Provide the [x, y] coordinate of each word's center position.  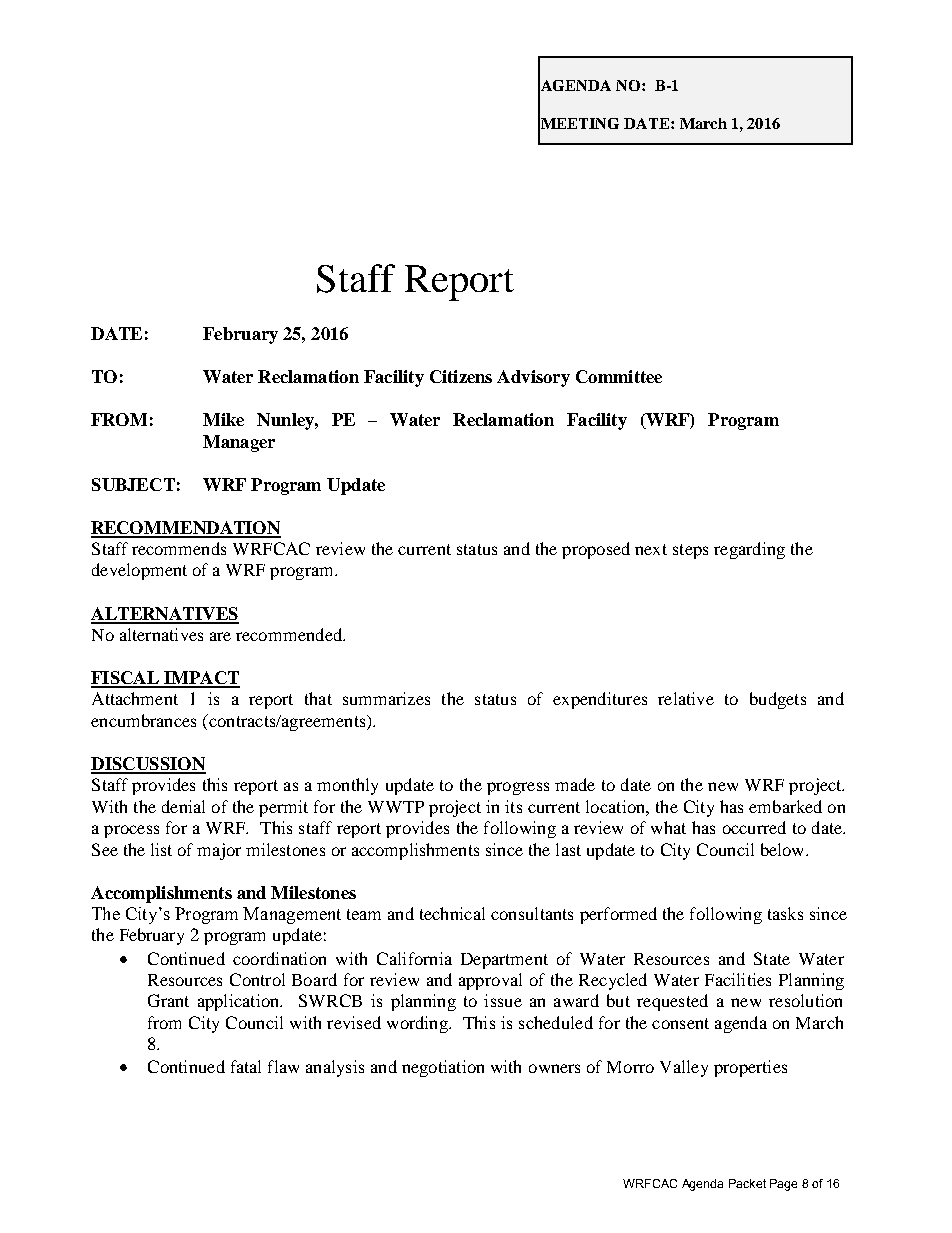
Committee [619, 376]
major [219, 851]
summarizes [386, 698]
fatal [246, 1066]
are [220, 636]
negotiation [443, 1068]
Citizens [461, 376]
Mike [223, 419]
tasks [785, 913]
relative [686, 698]
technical [452, 913]
